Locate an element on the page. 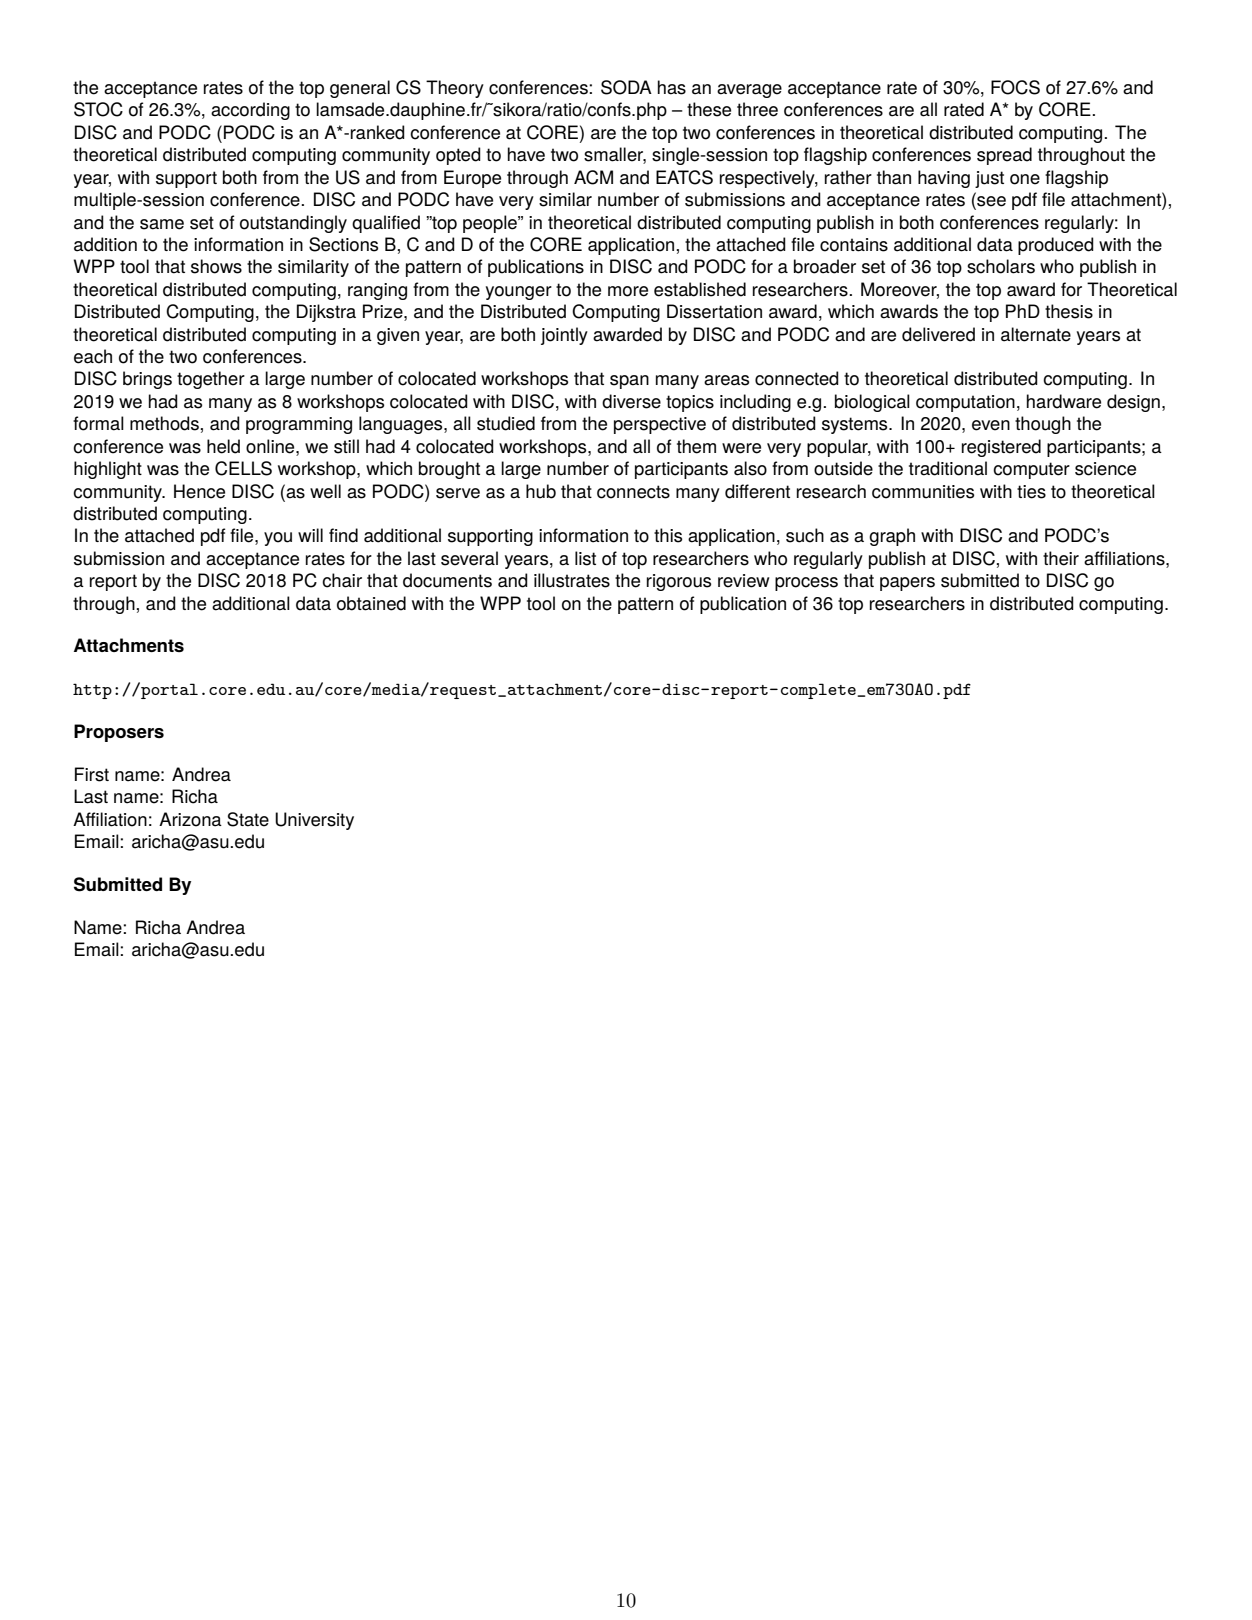 This image has height=1620, width=1252. them is located at coordinates (696, 446).
